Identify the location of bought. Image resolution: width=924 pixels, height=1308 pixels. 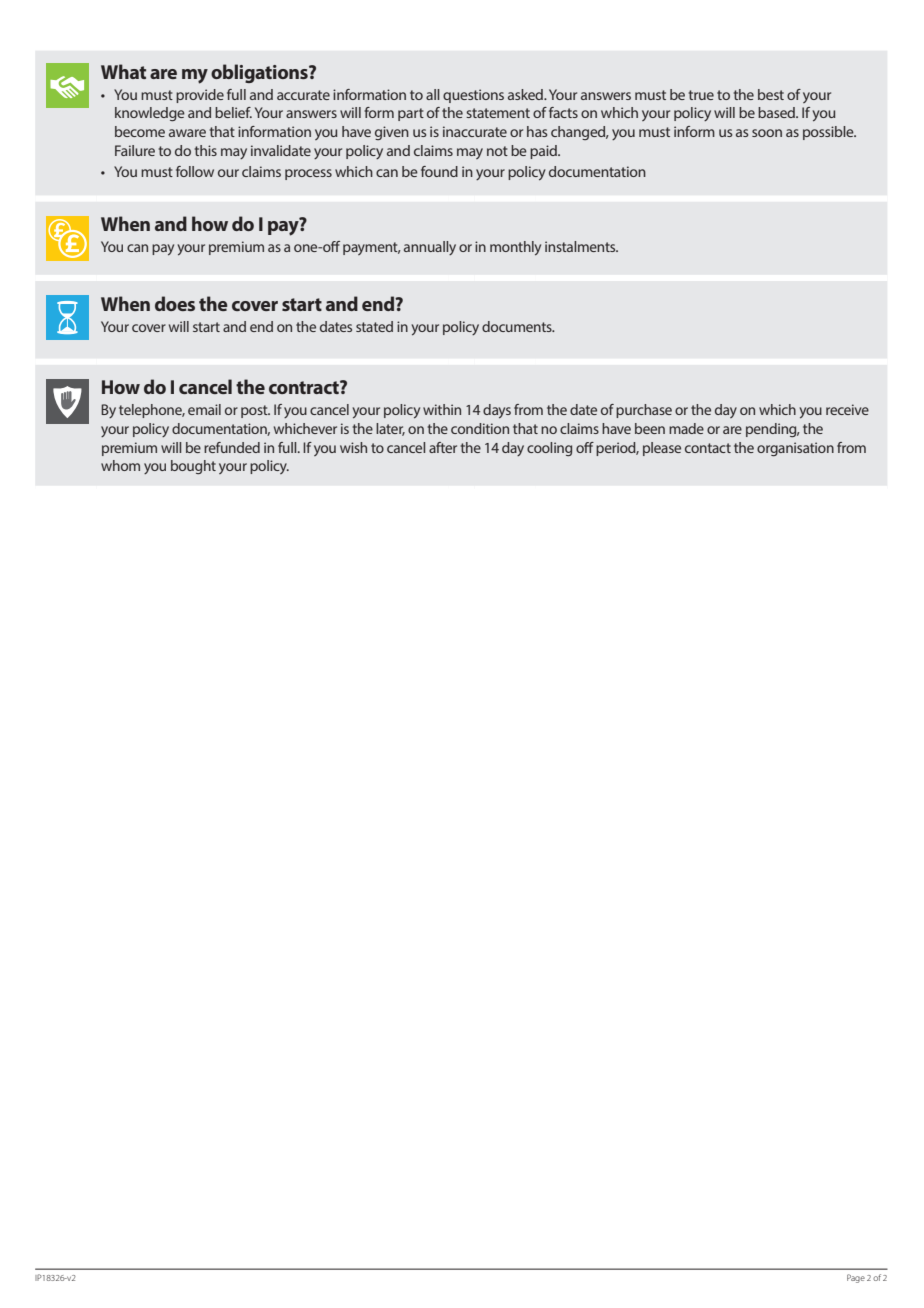
(193, 467).
